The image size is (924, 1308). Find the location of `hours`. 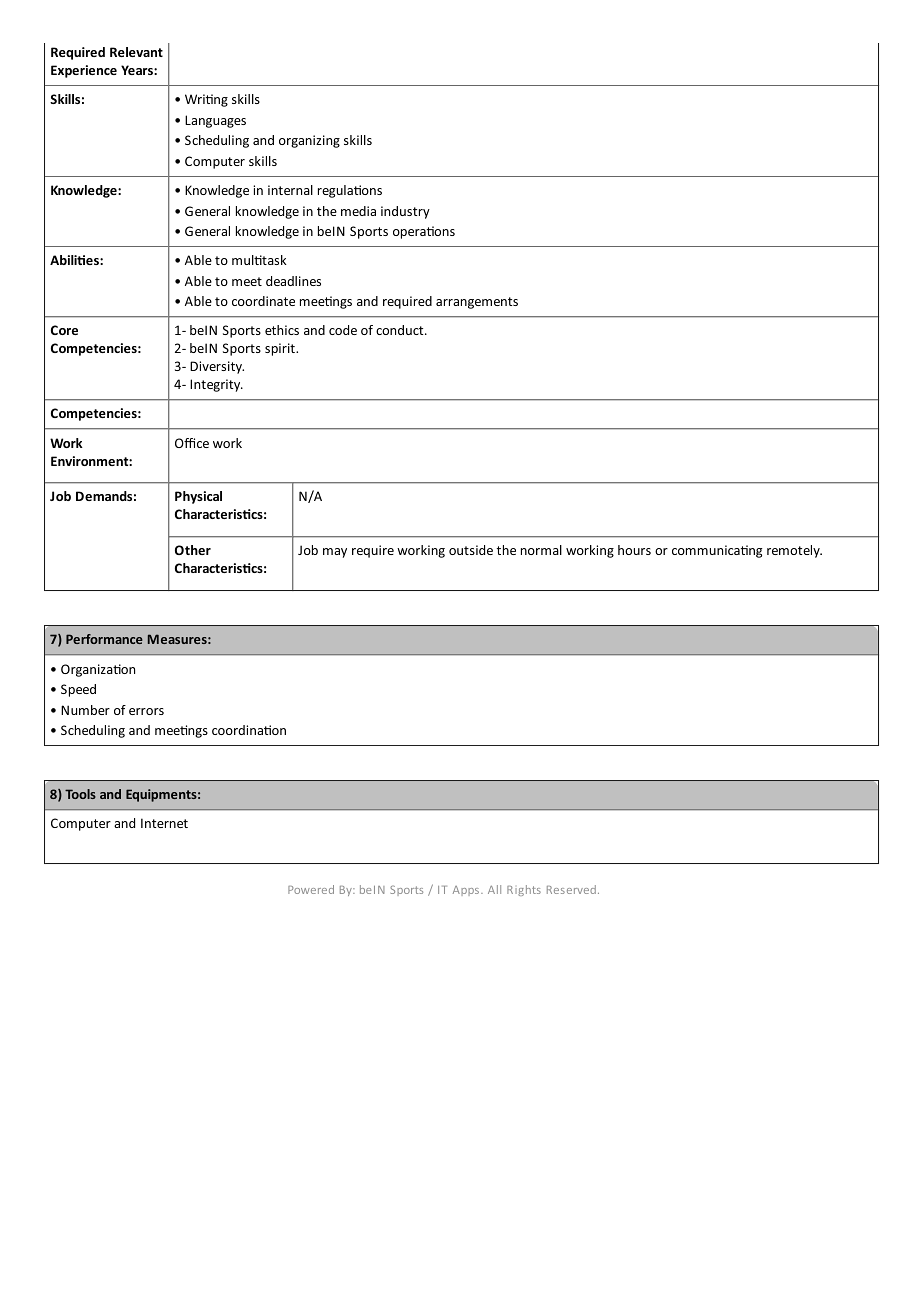

hours is located at coordinates (634, 550).
